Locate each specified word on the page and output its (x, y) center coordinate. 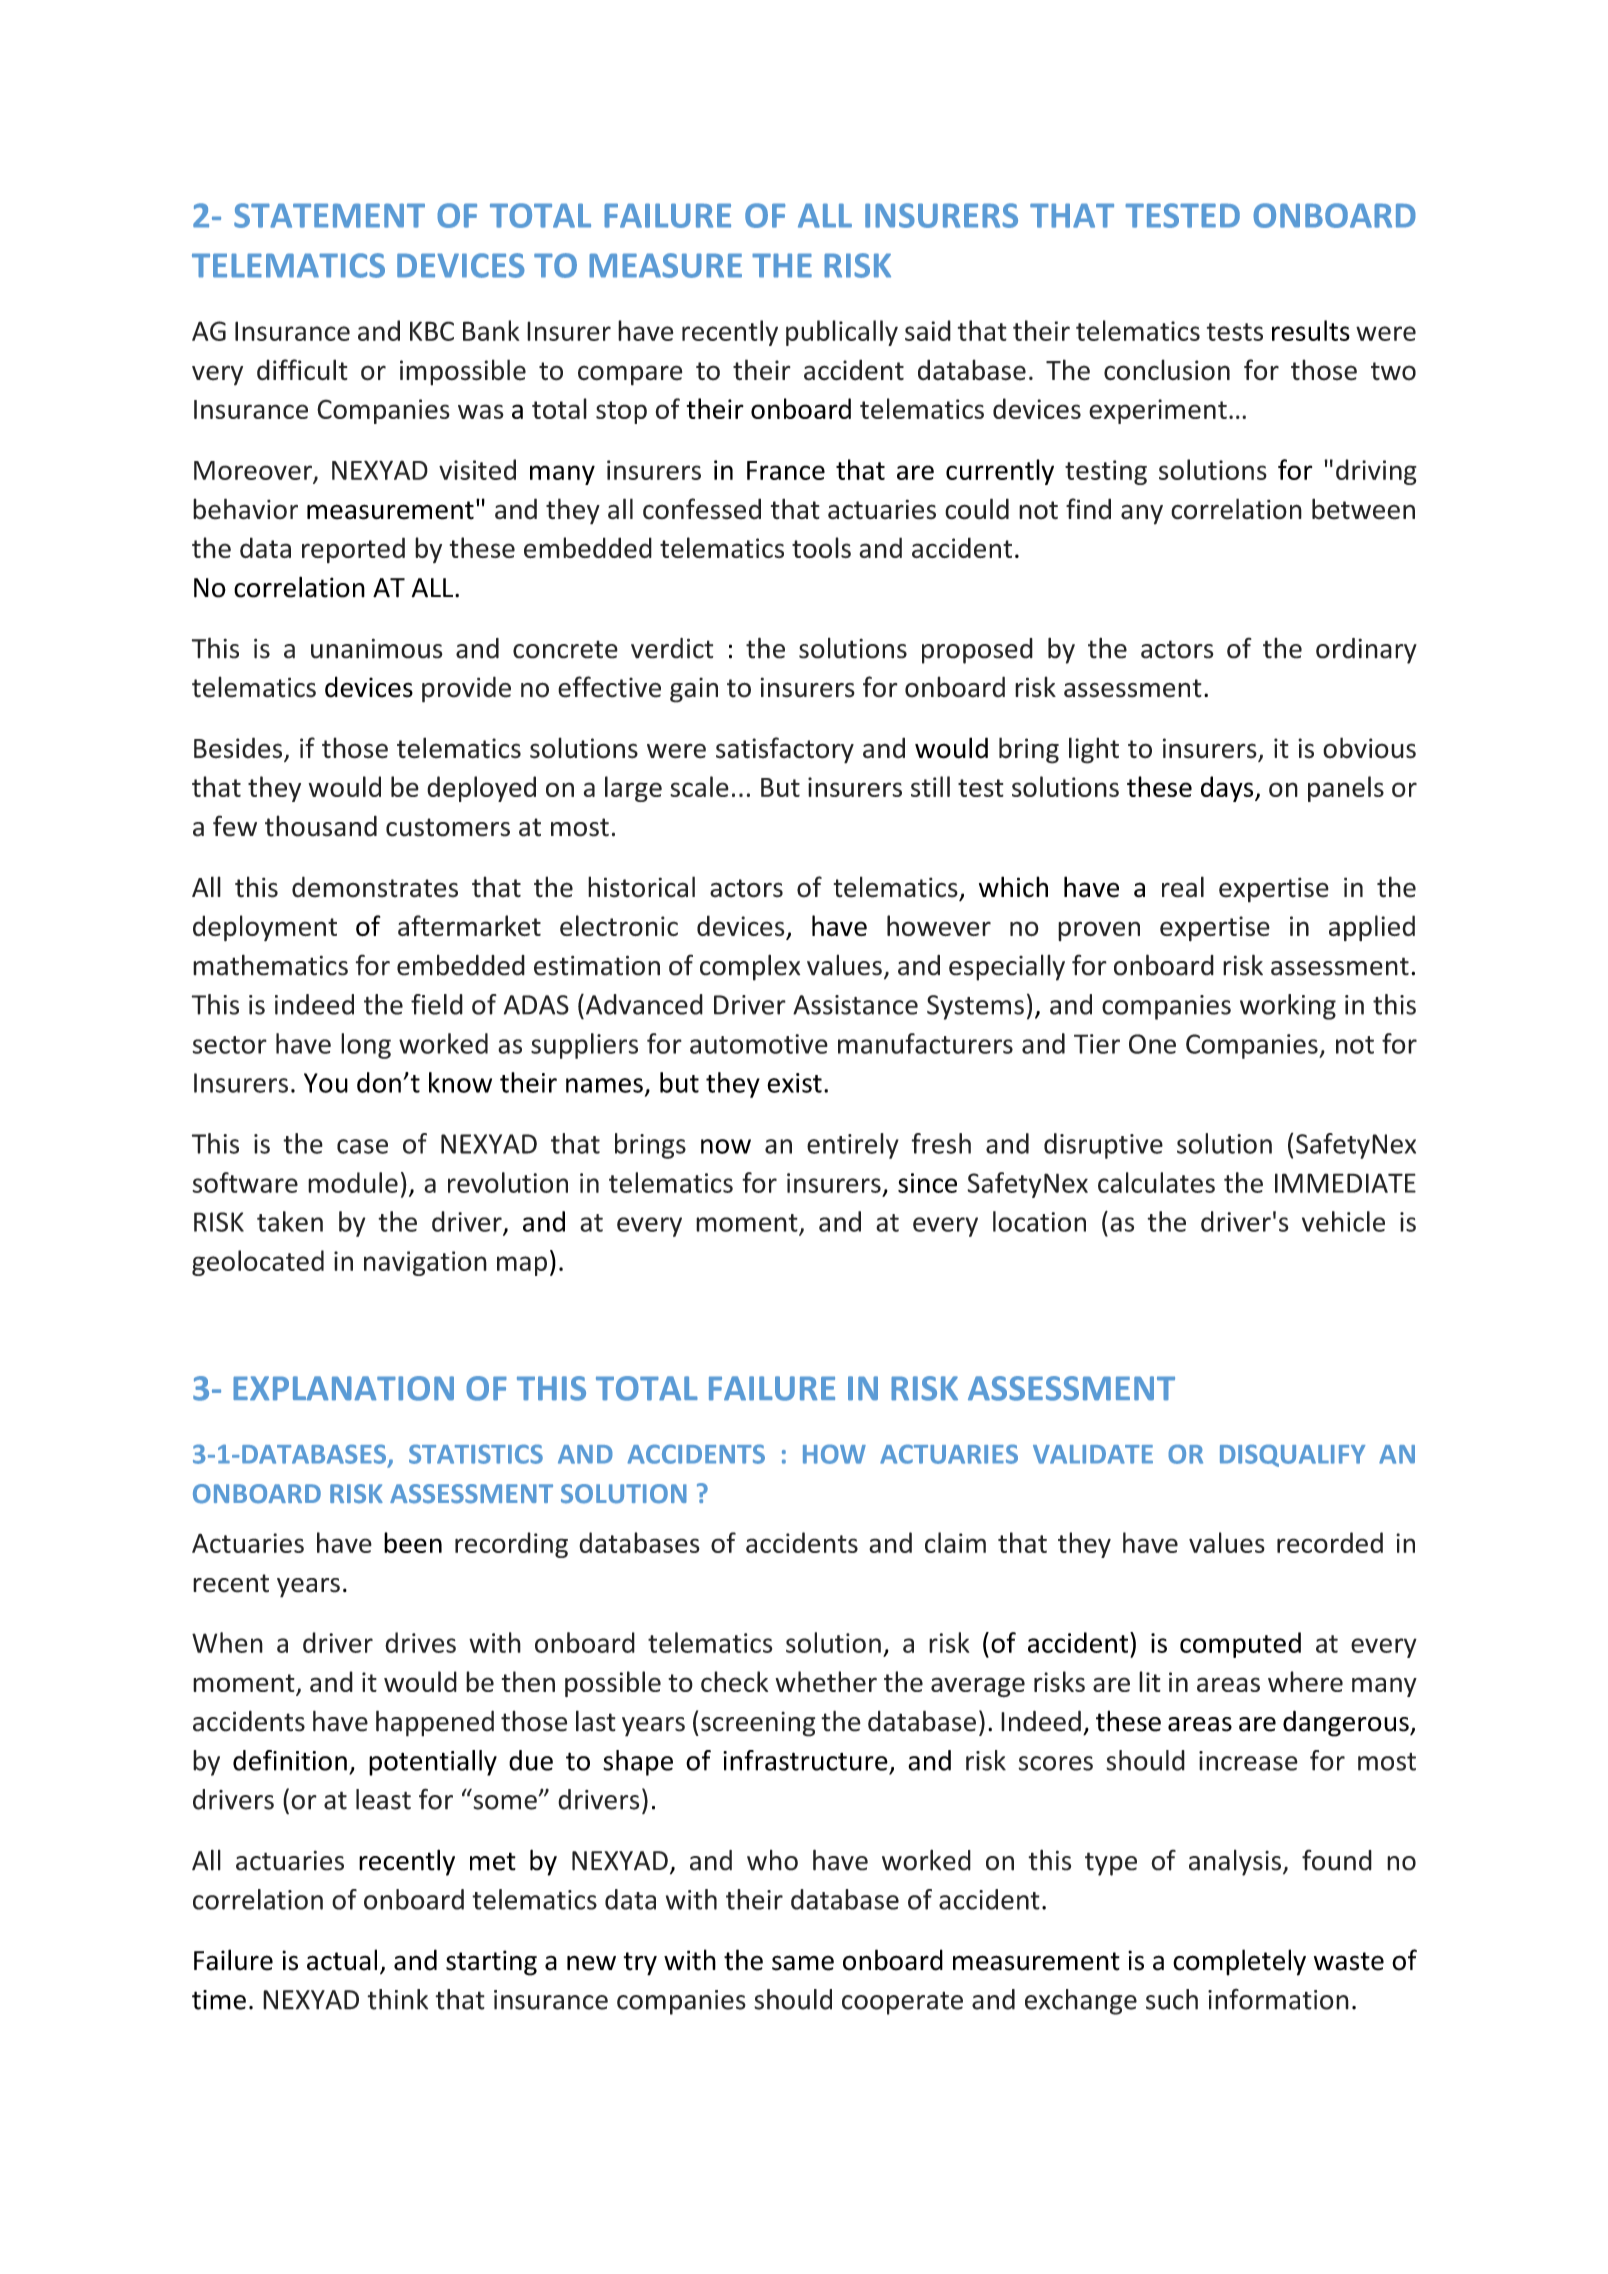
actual (342, 1960)
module (353, 1182)
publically (842, 333)
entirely (853, 1146)
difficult (302, 370)
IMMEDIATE (1345, 1183)
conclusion (1167, 370)
